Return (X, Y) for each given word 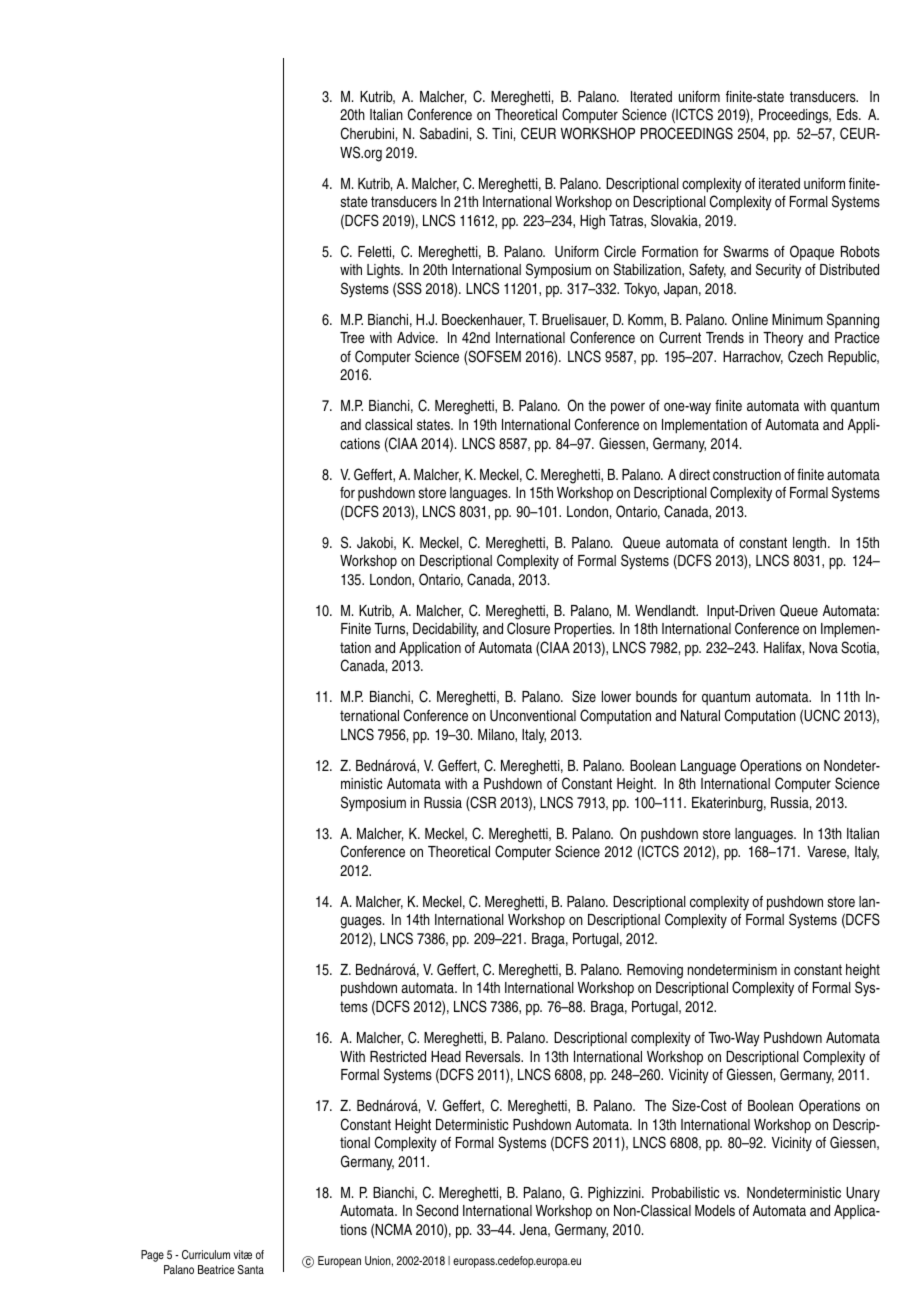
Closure (528, 628)
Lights (385, 271)
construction (747, 474)
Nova (823, 647)
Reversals (494, 1056)
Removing (655, 971)
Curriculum (206, 1254)
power (628, 408)
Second (437, 1210)
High (592, 222)
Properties (584, 630)
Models (715, 1210)
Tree (352, 337)
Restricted (398, 1056)
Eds (848, 114)
